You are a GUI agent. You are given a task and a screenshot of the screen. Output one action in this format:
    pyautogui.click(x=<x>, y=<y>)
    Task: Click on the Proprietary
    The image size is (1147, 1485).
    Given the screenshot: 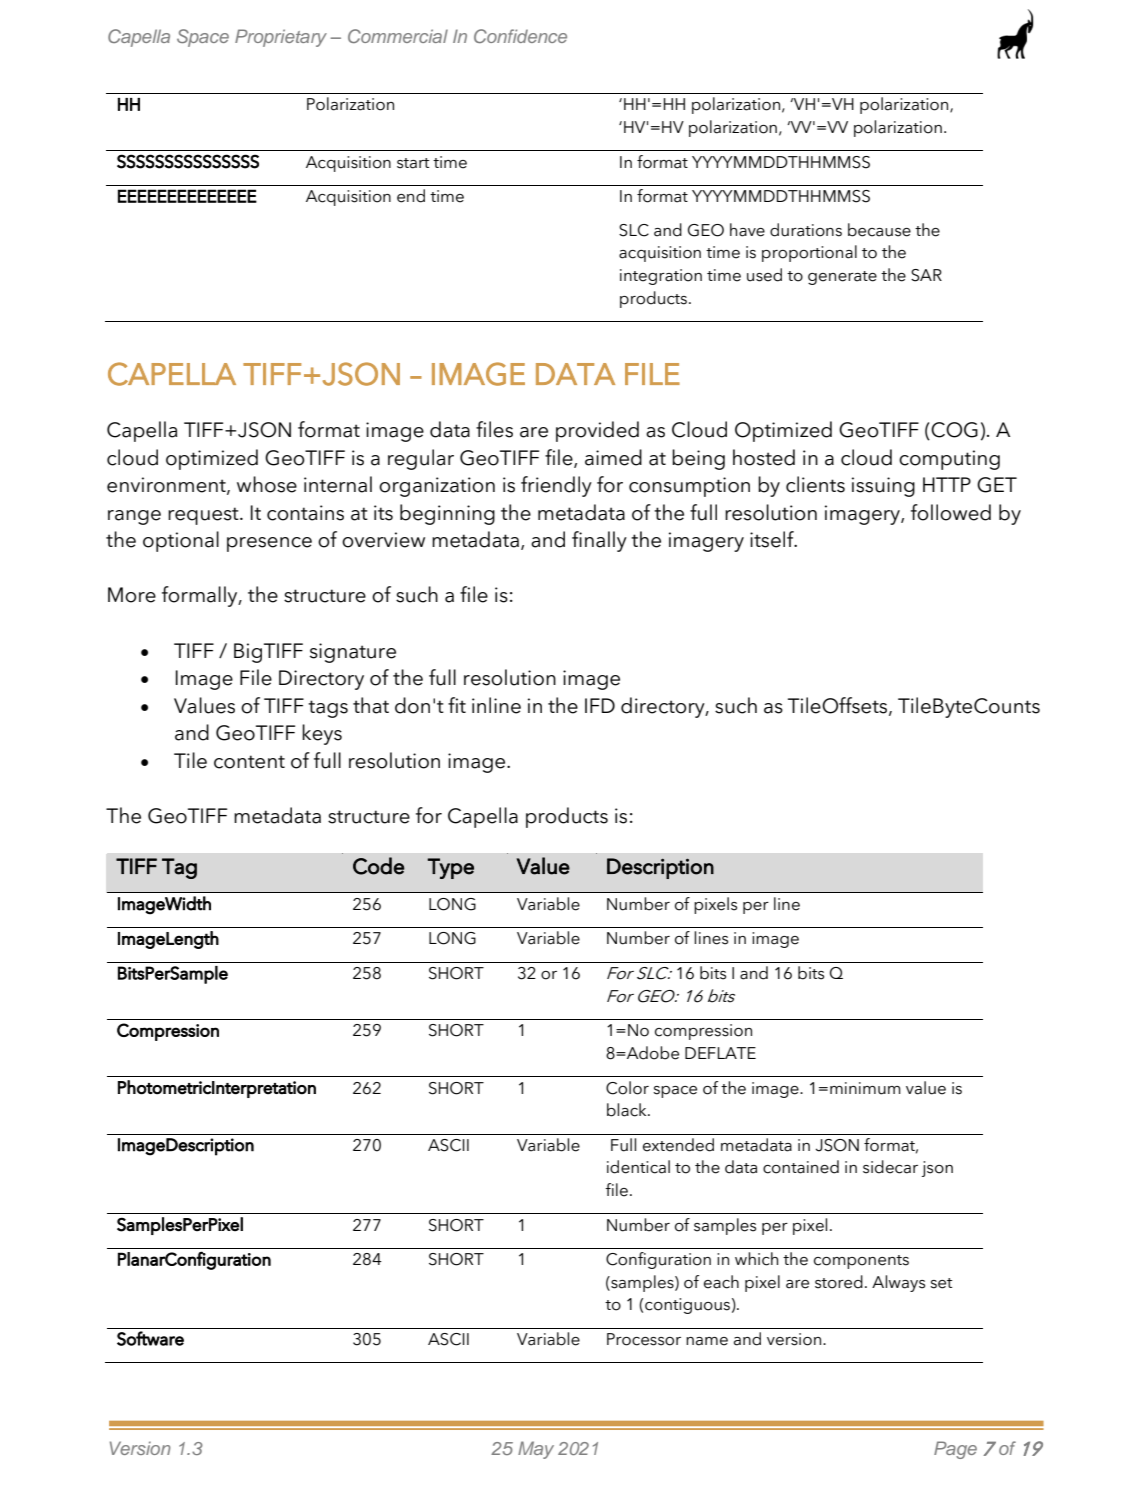 What is the action you would take?
    pyautogui.click(x=281, y=38)
